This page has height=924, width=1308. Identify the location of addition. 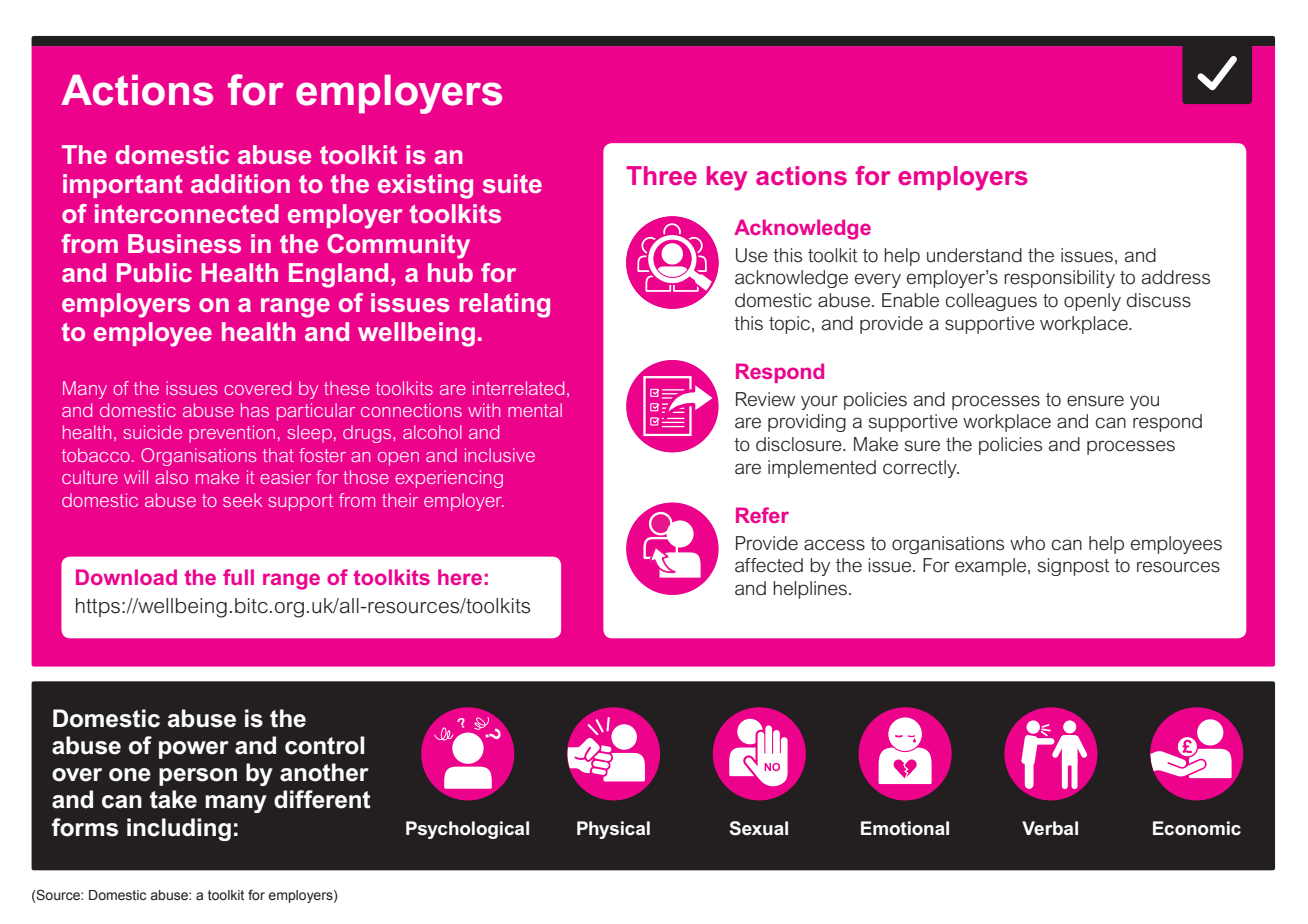
(240, 183).
